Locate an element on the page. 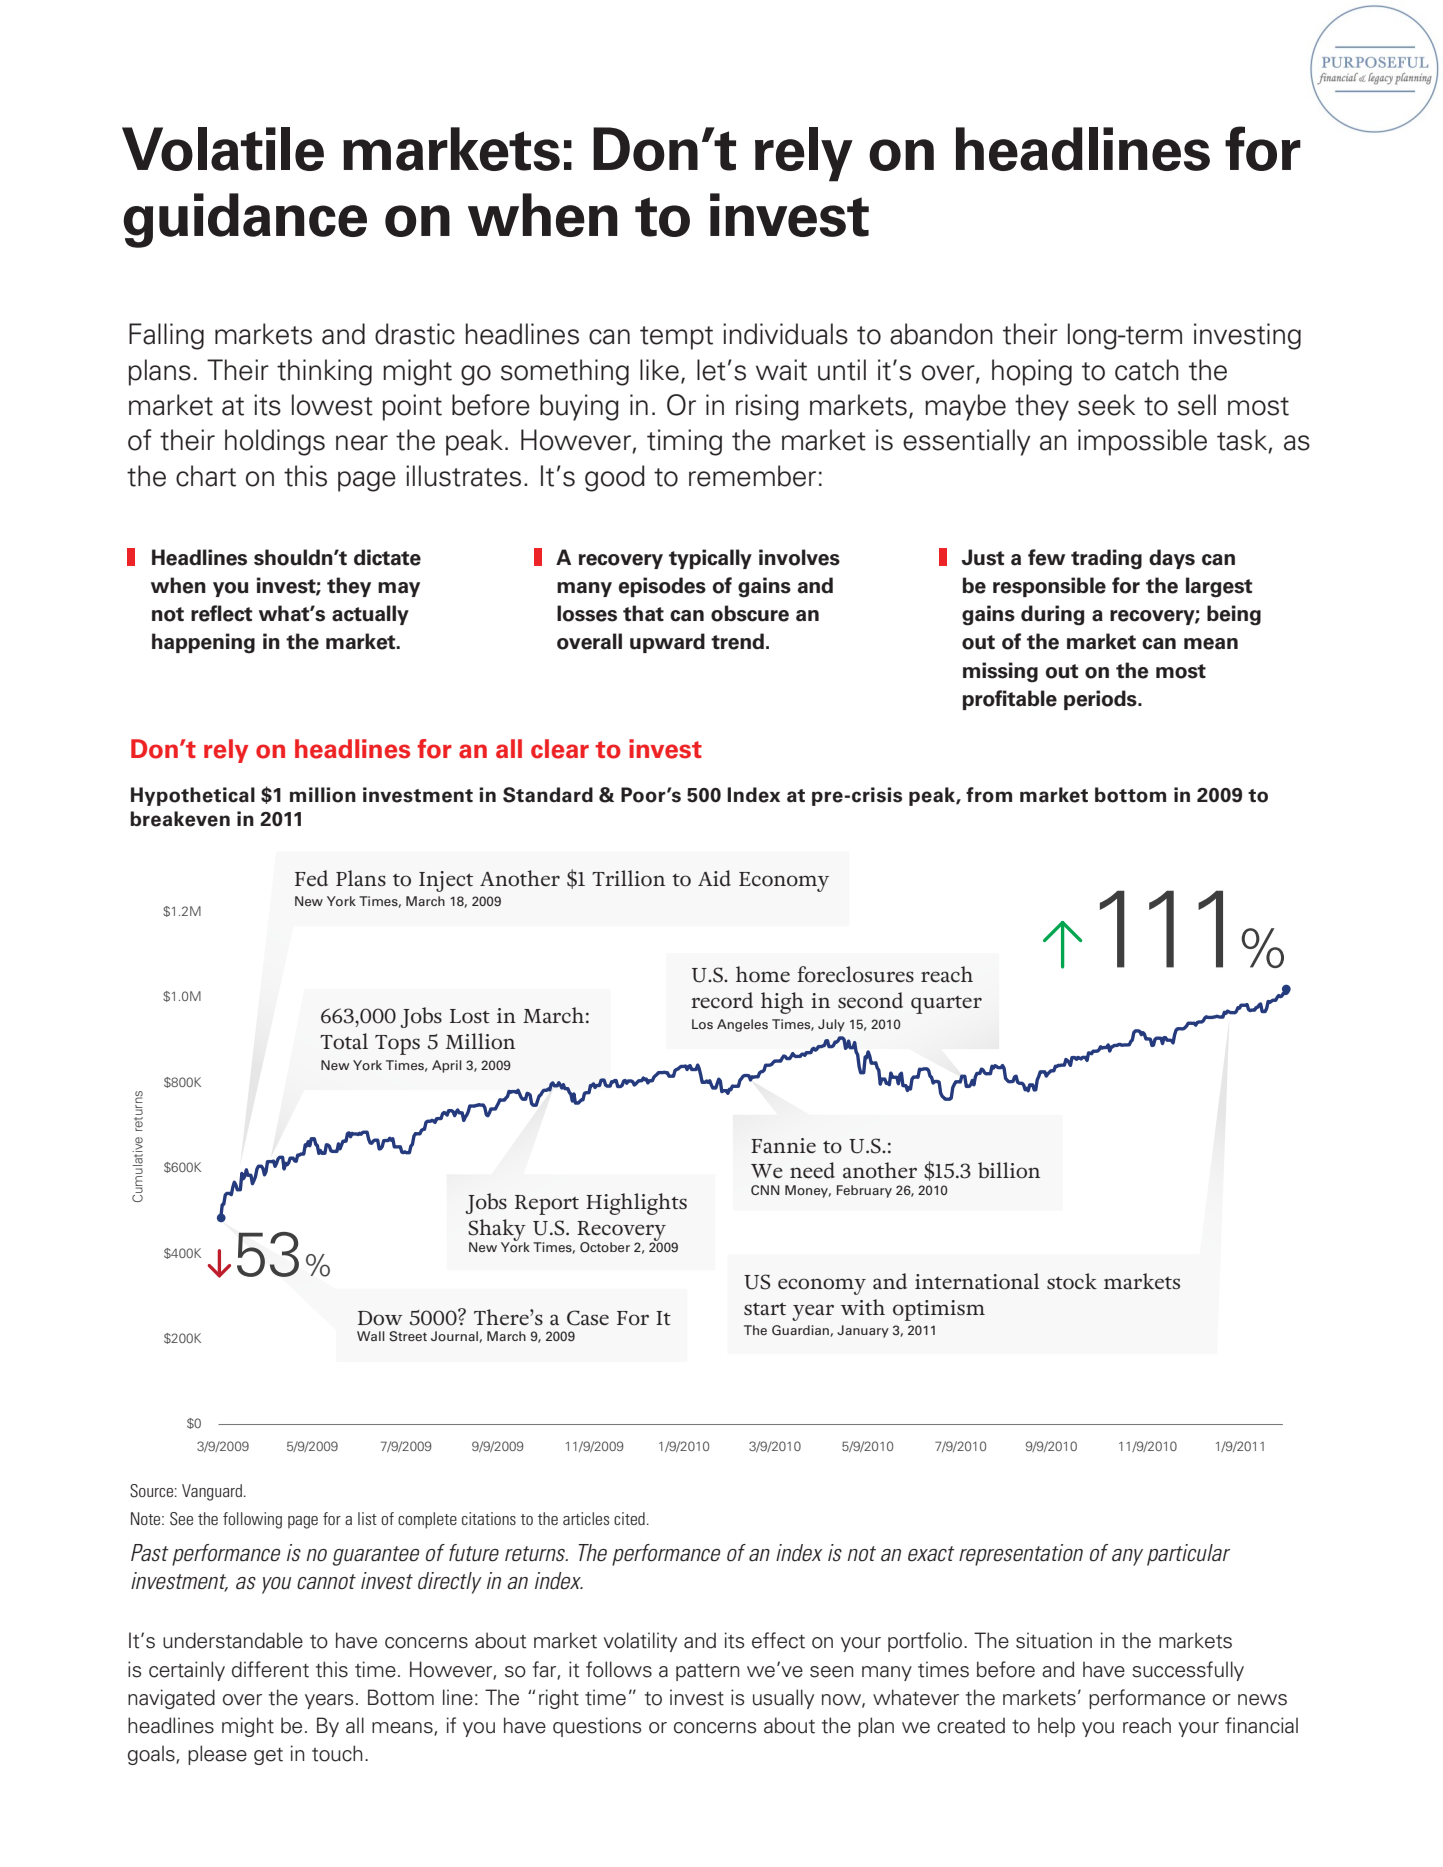 Image resolution: width=1443 pixels, height=1867 pixels. happening is located at coordinates (203, 643).
